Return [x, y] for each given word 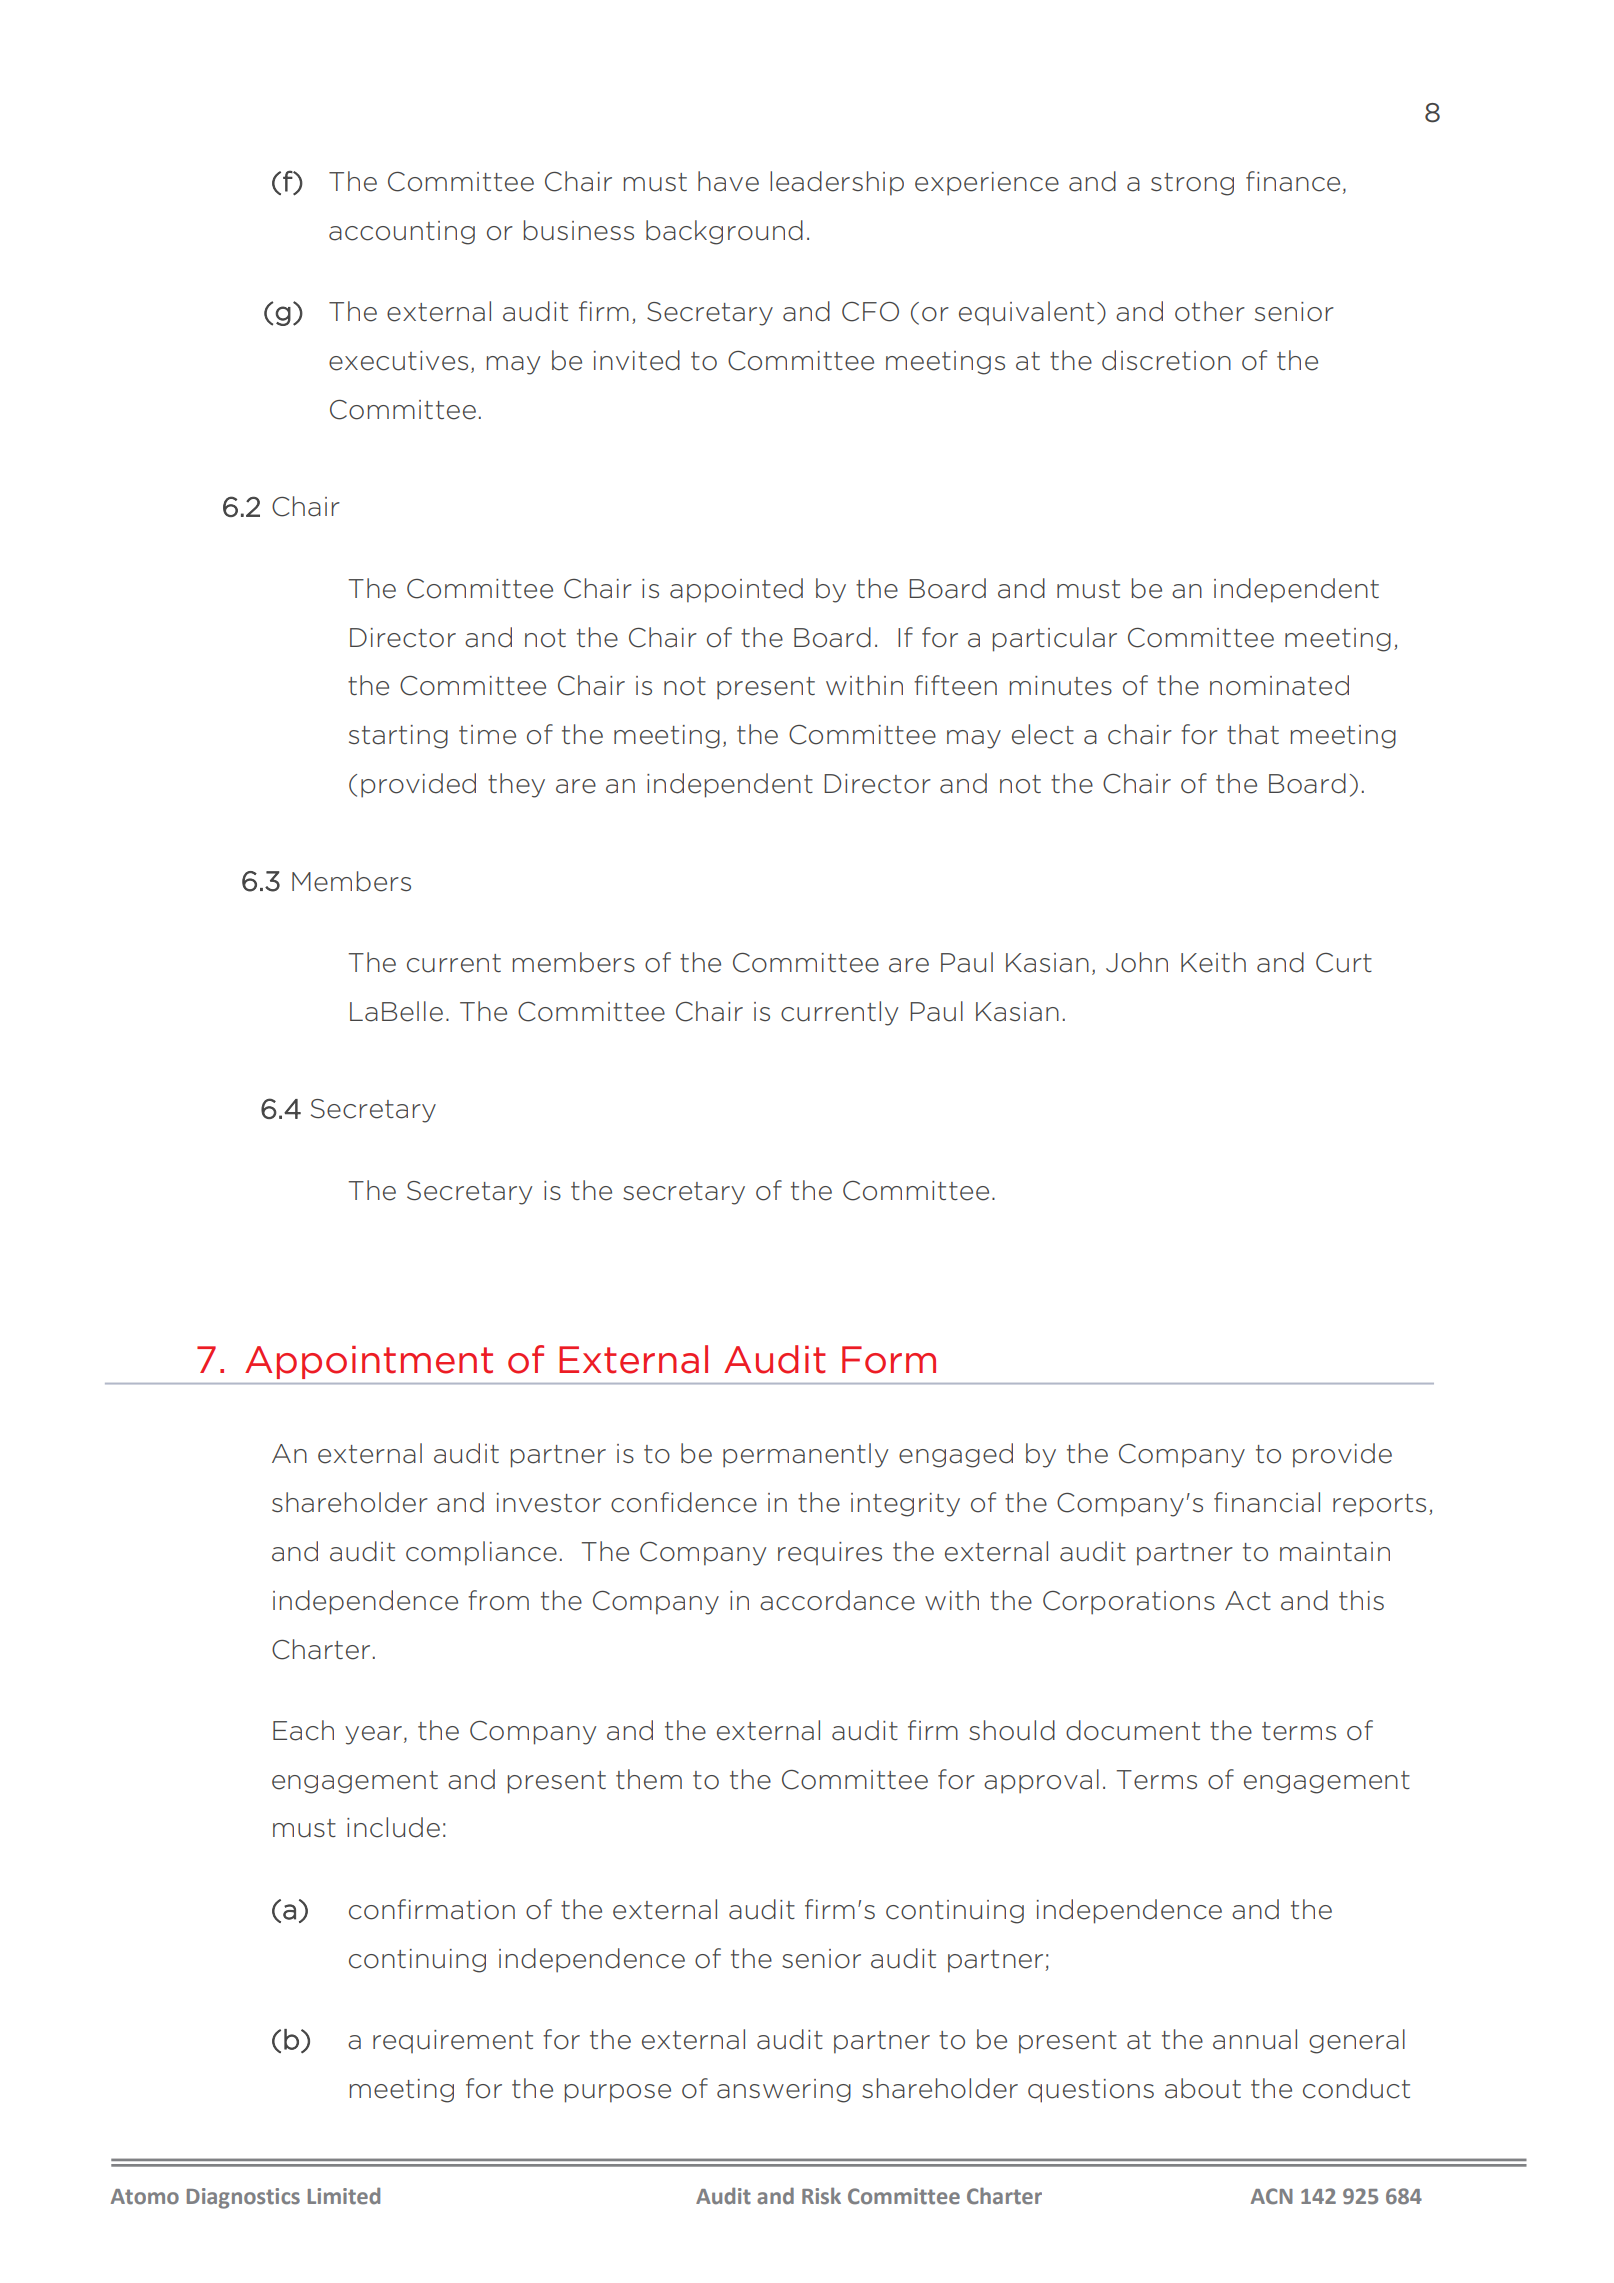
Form [889, 1360]
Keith [1213, 962]
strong [1192, 184]
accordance [837, 1600]
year [373, 1735]
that [1253, 734]
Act [1248, 1601]
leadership [837, 183]
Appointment [369, 1362]
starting [398, 737]
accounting [402, 233]
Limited [344, 2196]
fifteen [955, 685]
